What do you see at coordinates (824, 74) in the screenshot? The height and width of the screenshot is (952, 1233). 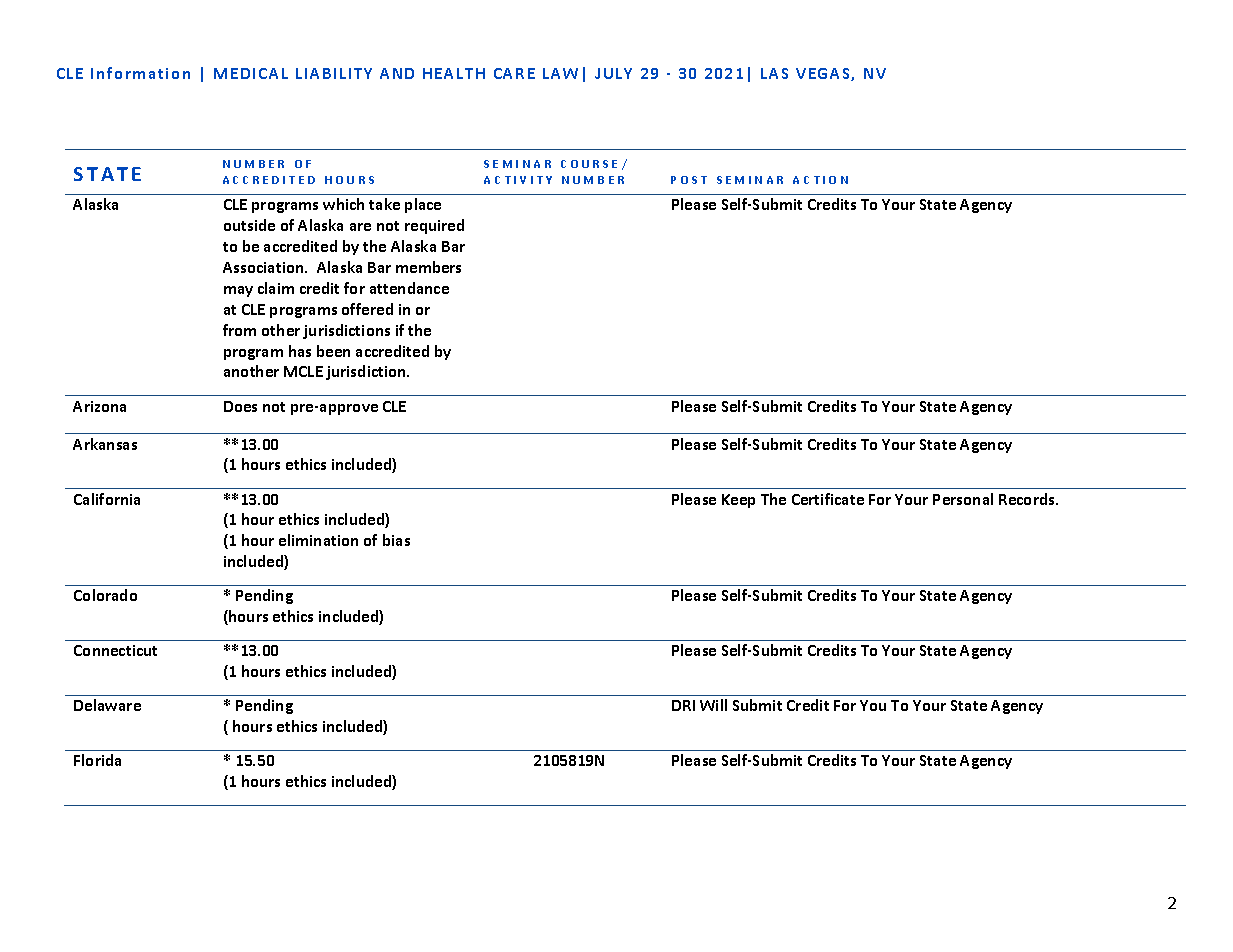 I see `VEGAS` at bounding box center [824, 74].
